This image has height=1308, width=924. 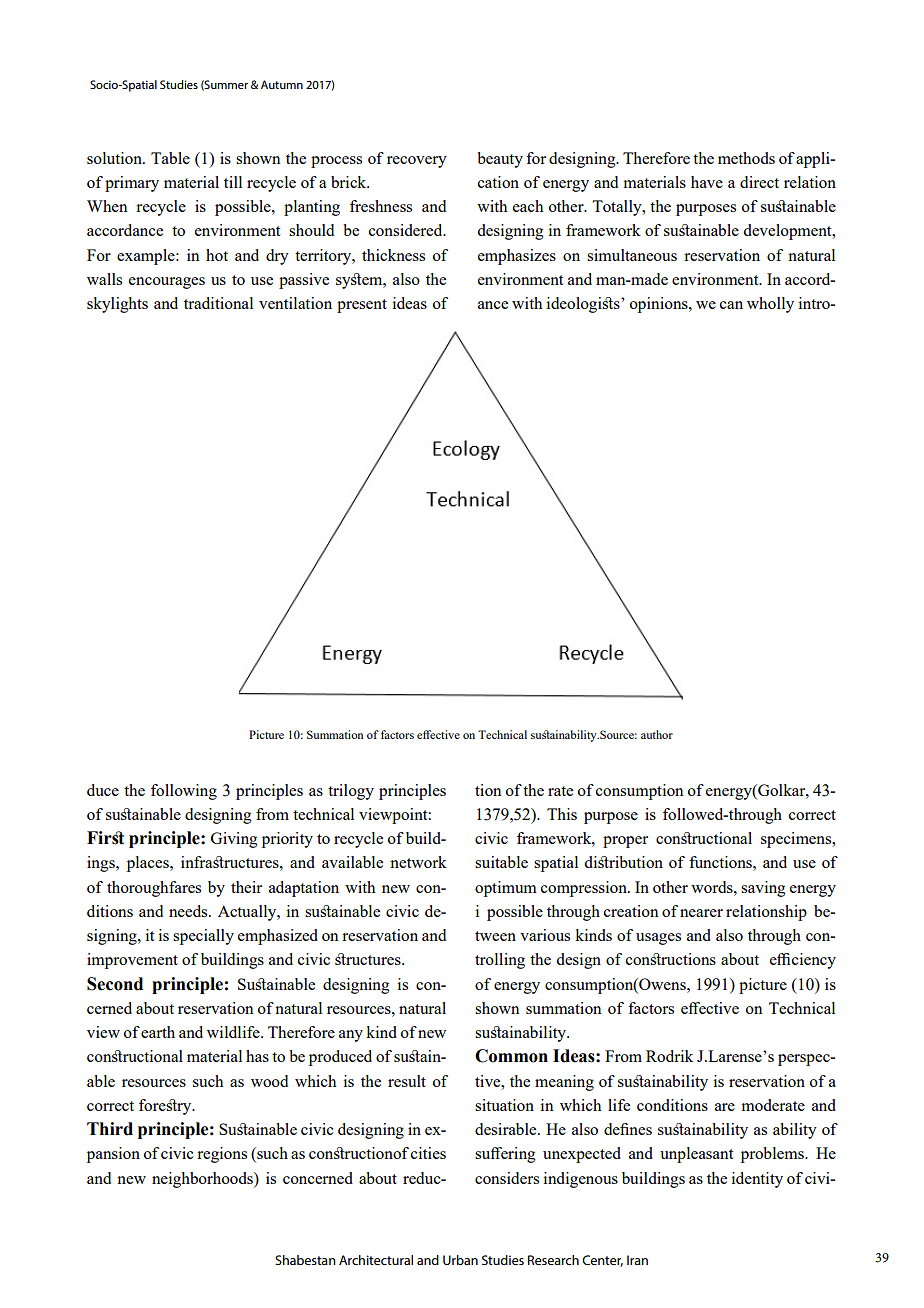 What do you see at coordinates (222, 1155) in the image?
I see `regions` at bounding box center [222, 1155].
